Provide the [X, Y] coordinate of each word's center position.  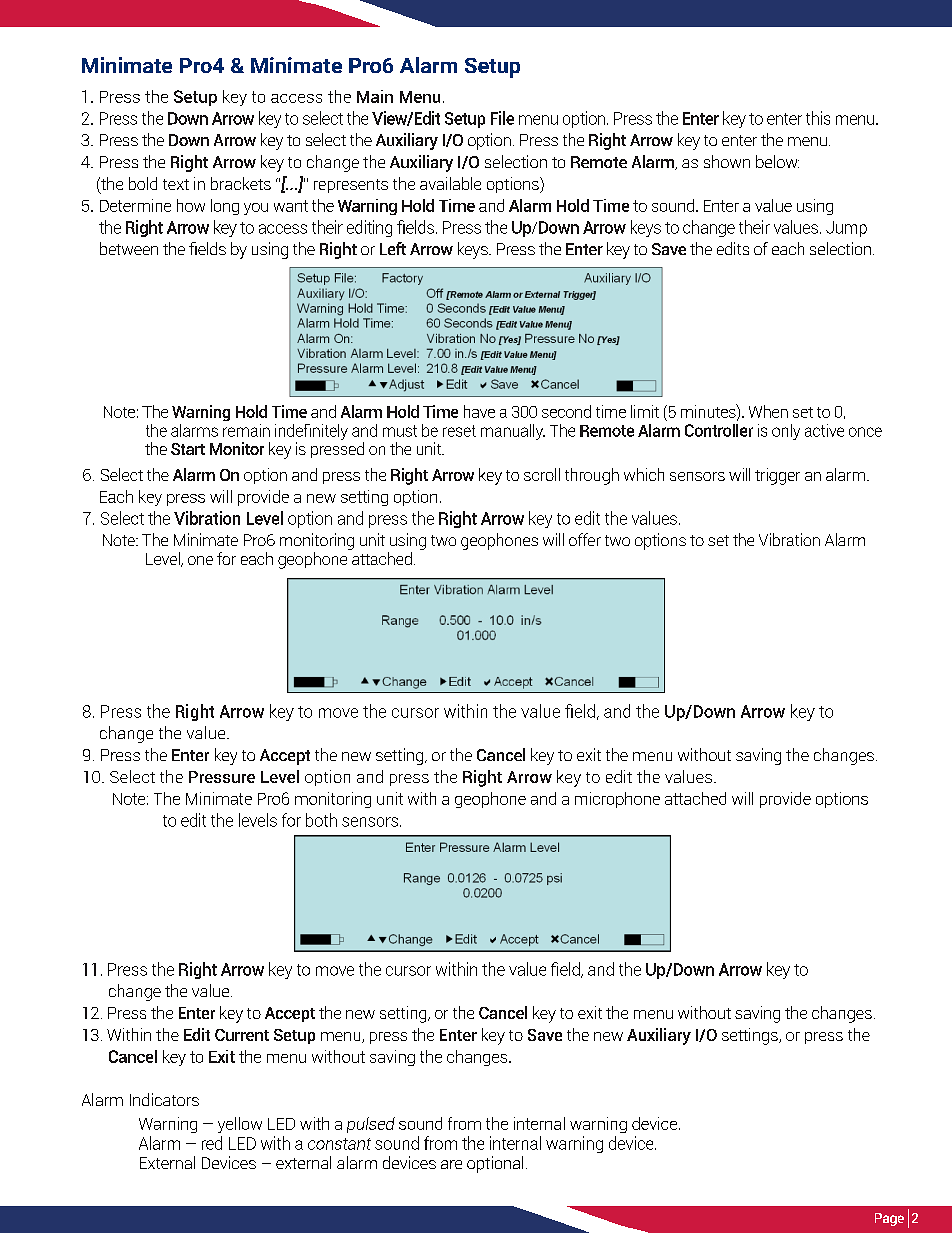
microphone [617, 800]
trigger [777, 476]
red [212, 1143]
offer [585, 539]
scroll [542, 474]
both [321, 820]
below [777, 161]
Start [188, 449]
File [502, 118]
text [176, 184]
